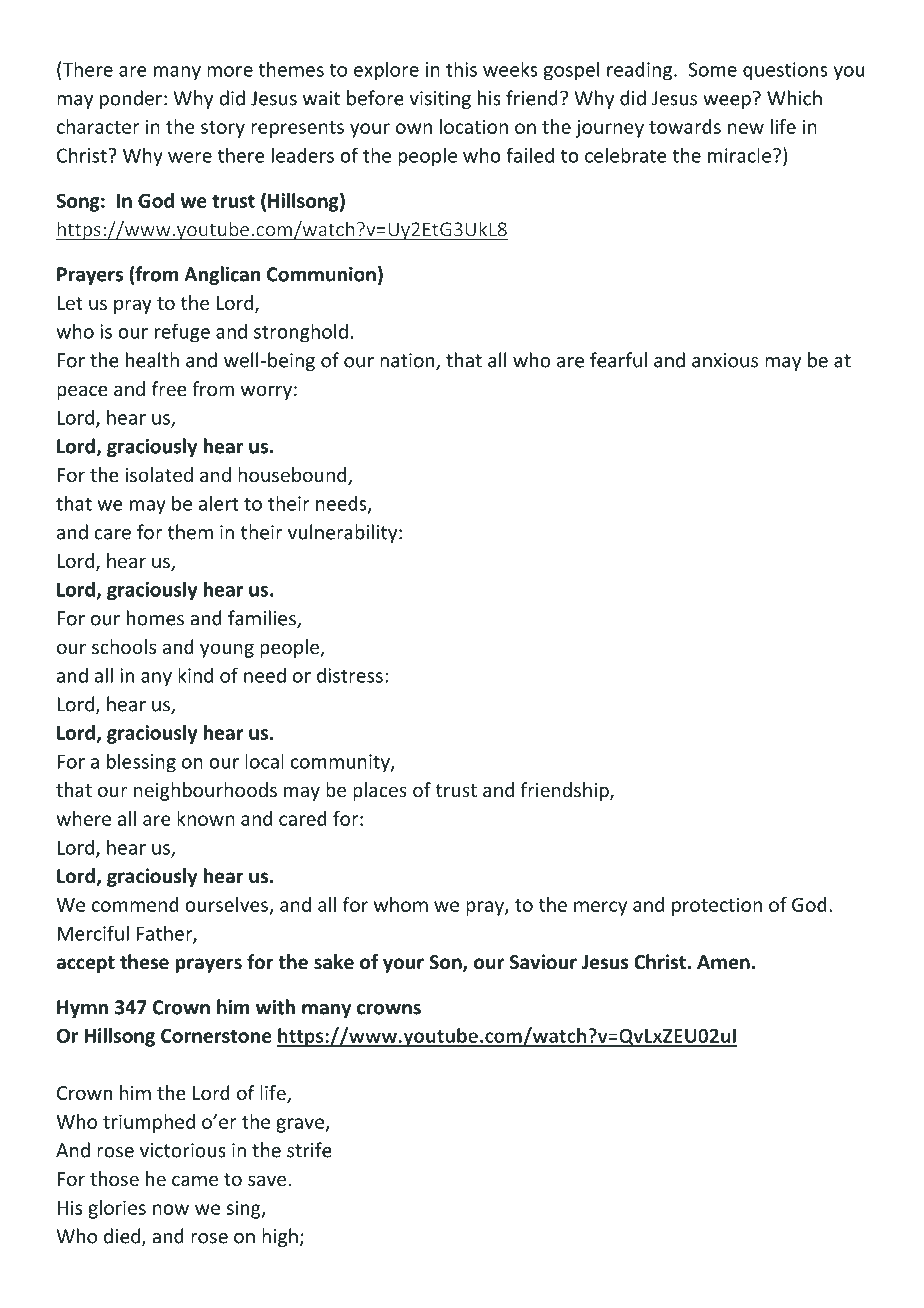  I want to click on protection, so click(717, 906).
